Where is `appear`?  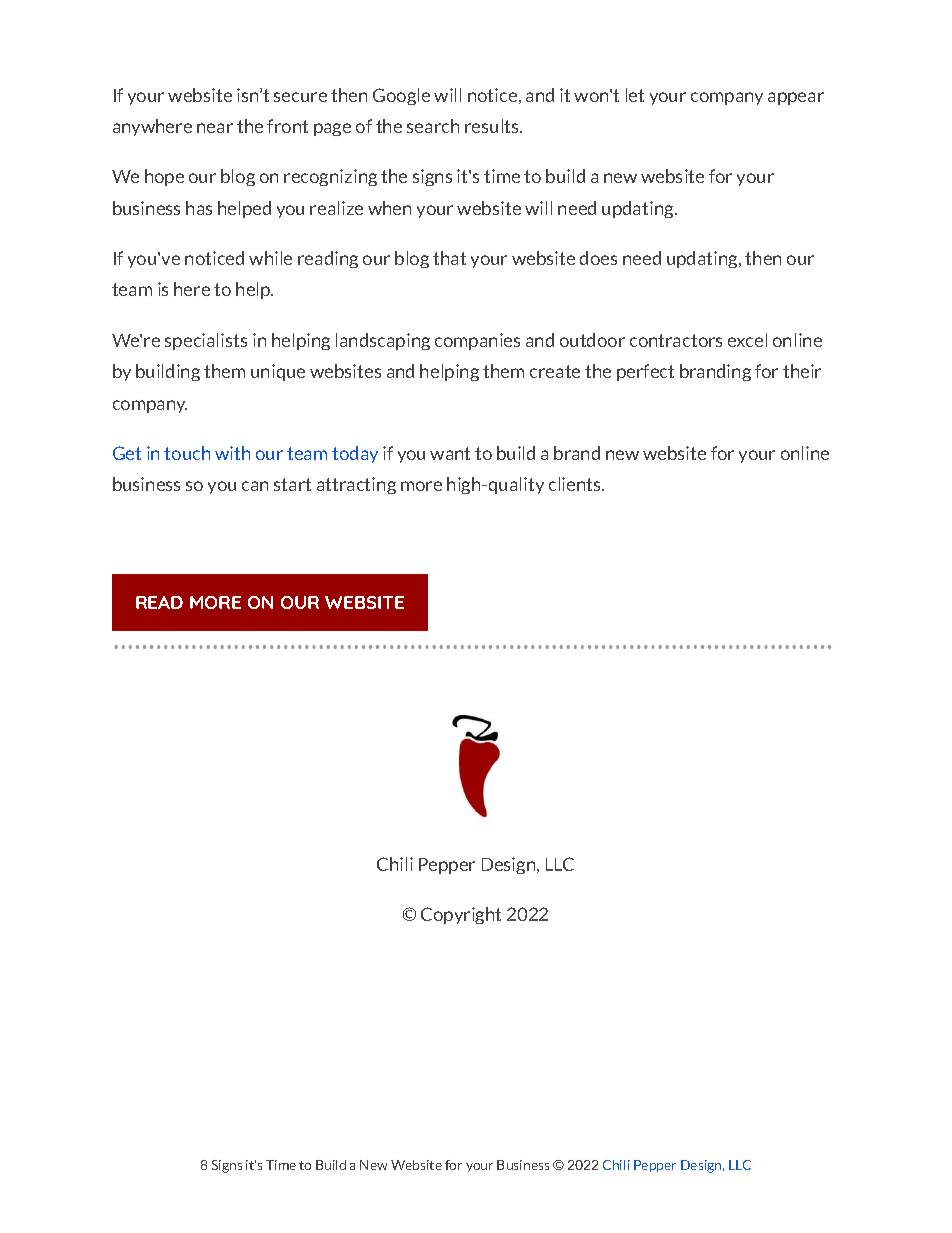
appear is located at coordinates (796, 98).
